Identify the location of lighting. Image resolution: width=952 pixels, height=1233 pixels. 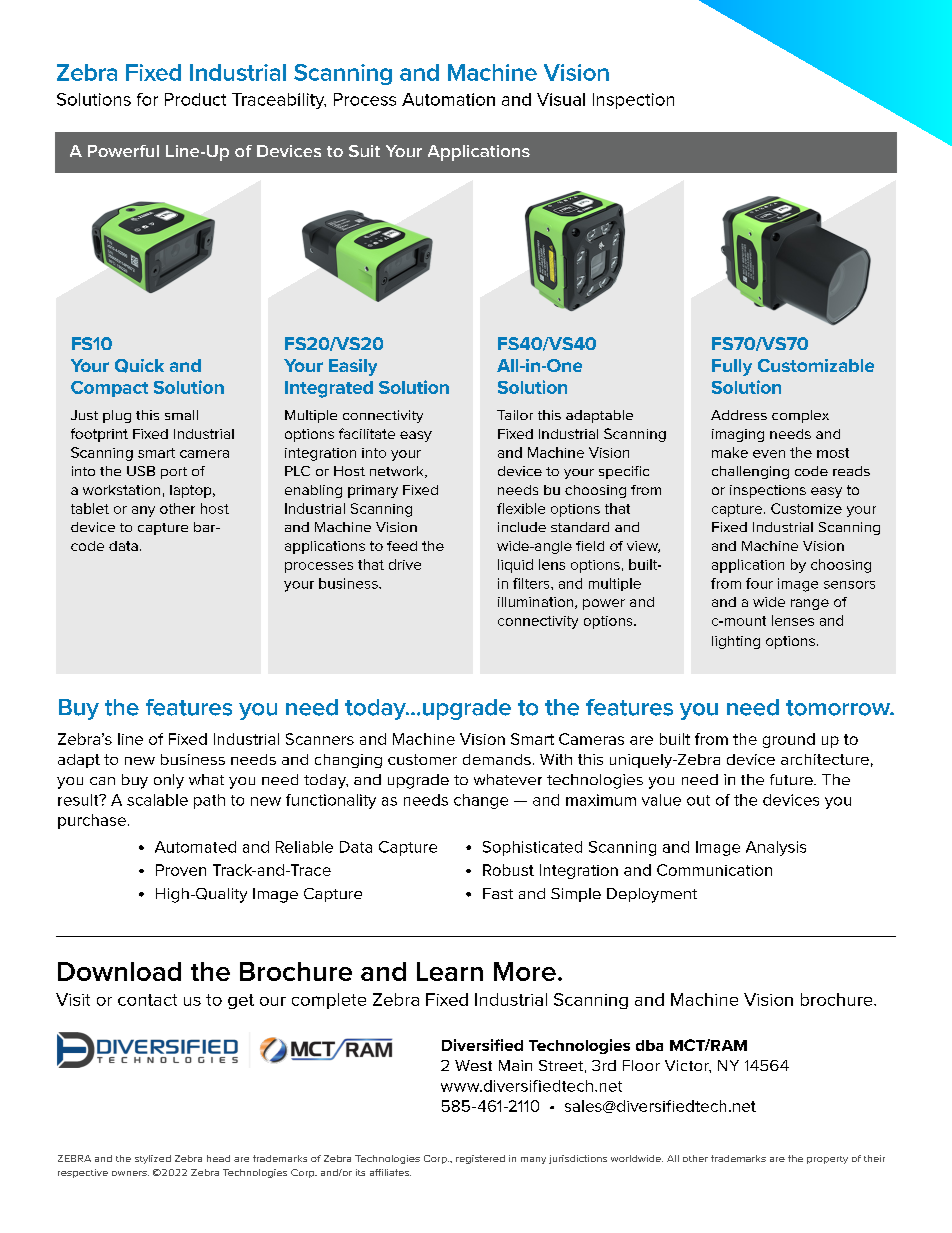
(736, 642).
